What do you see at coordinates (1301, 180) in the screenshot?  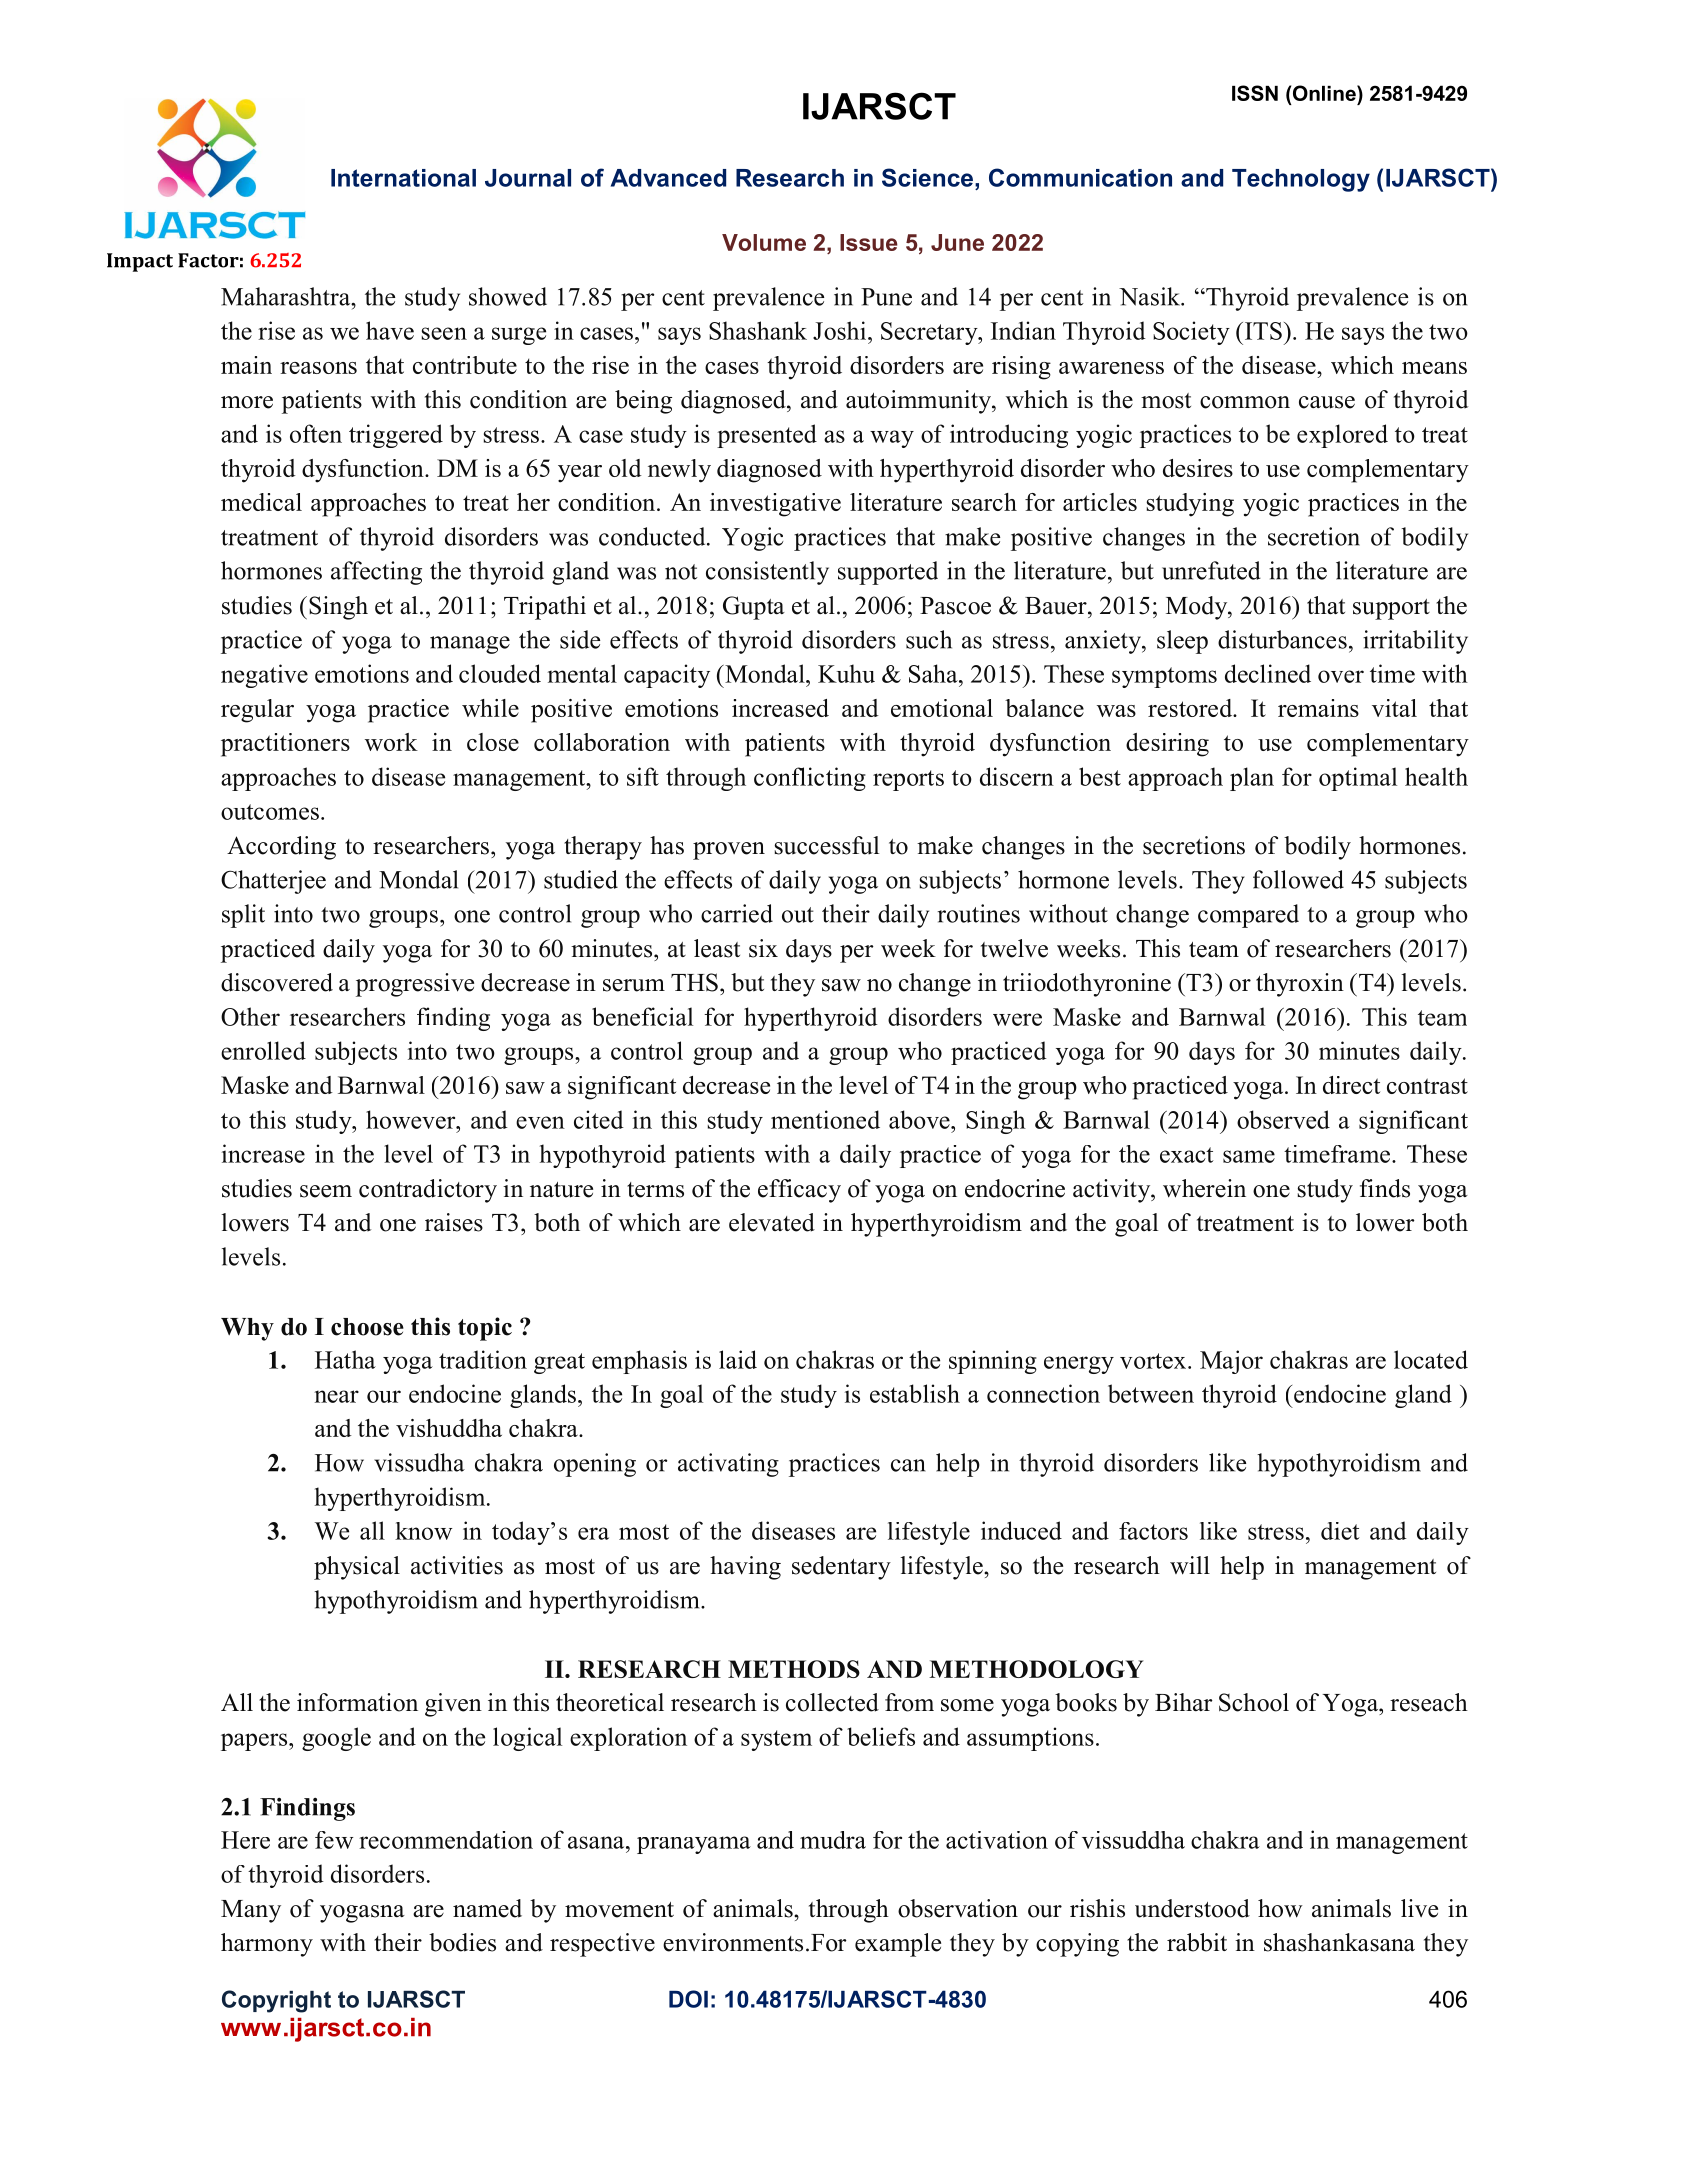 I see `Technology` at bounding box center [1301, 180].
